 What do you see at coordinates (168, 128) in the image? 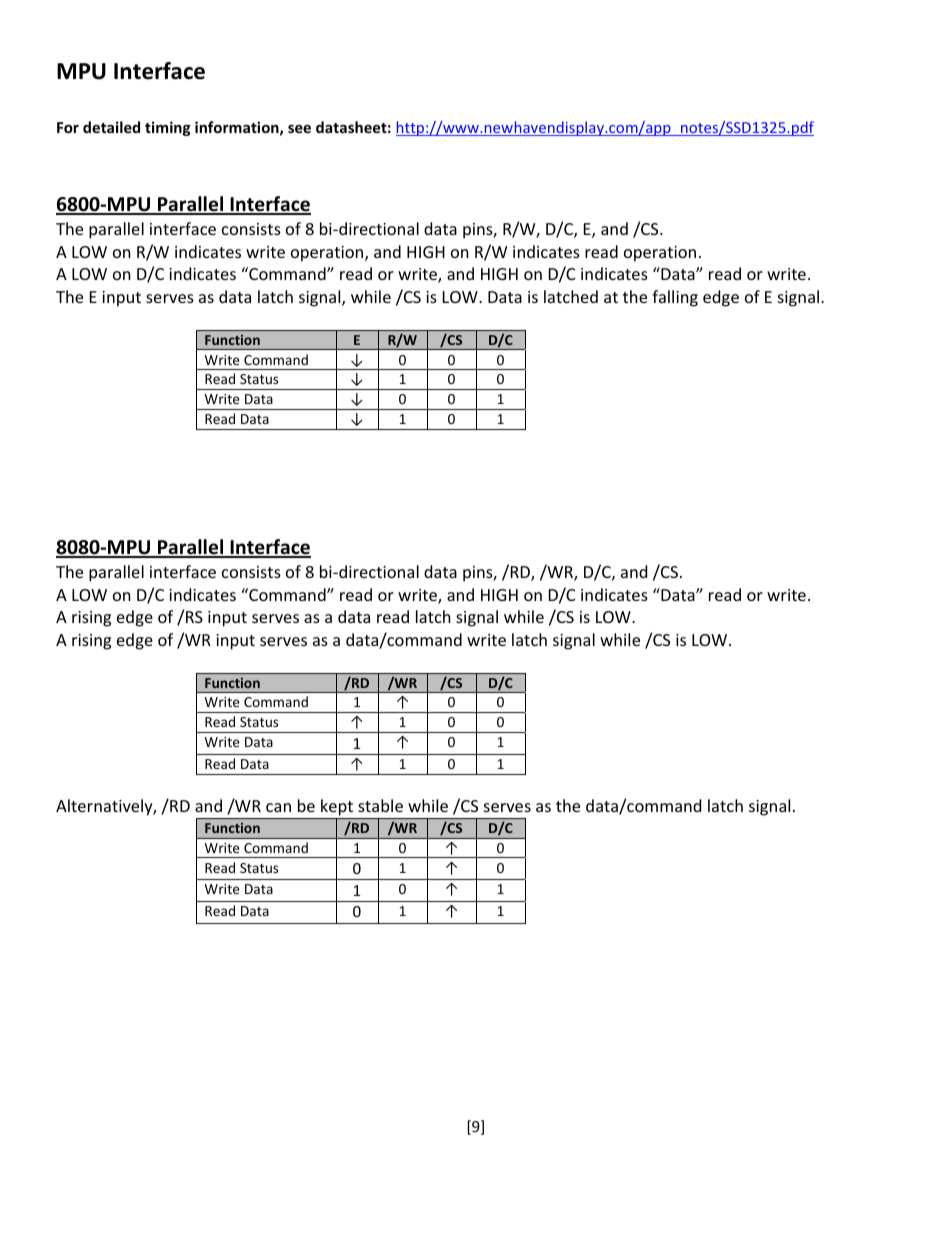
I see `timing` at bounding box center [168, 128].
